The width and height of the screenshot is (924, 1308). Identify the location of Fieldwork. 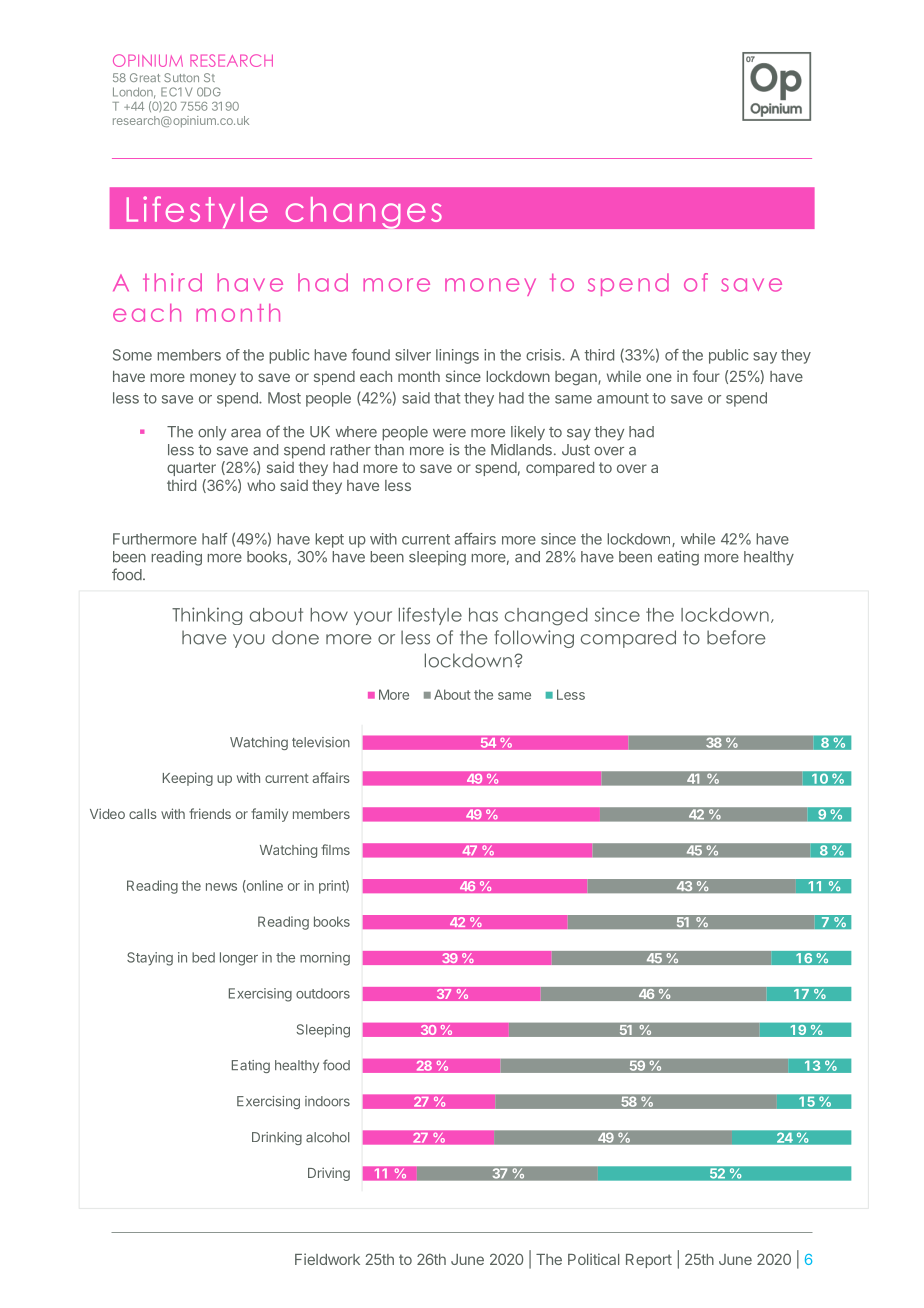
(327, 1259).
